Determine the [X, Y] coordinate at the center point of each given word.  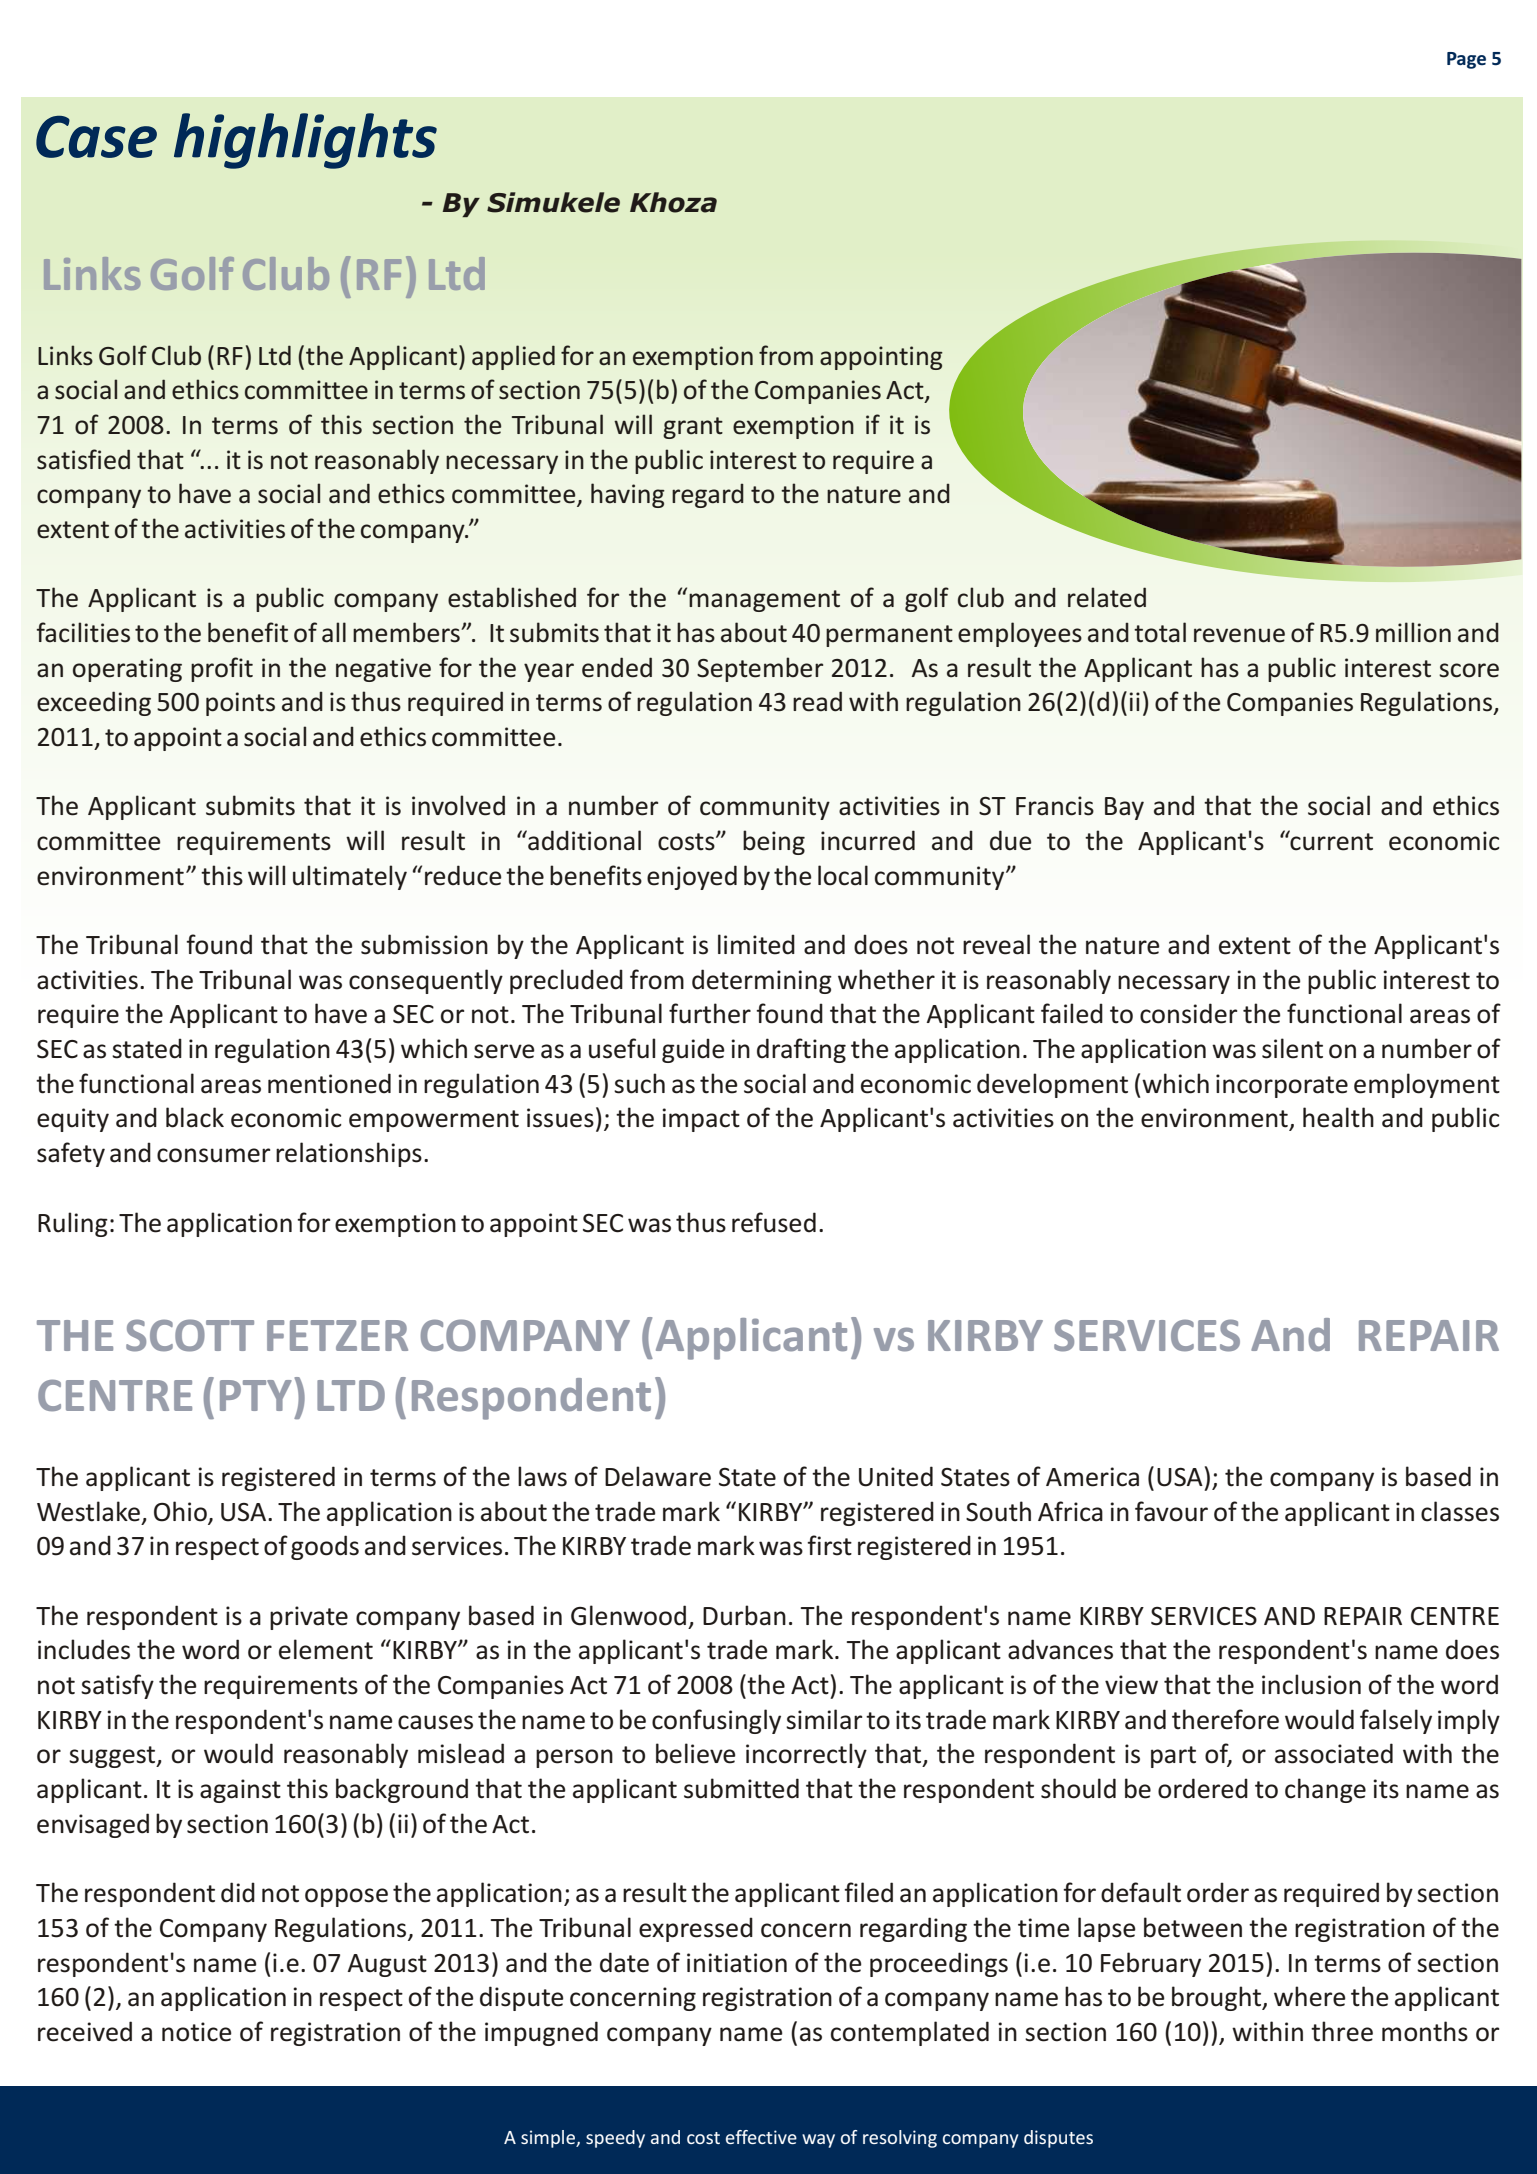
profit [222, 669]
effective [761, 2137]
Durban [744, 1615]
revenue [1239, 635]
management [764, 601]
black [195, 1117]
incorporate [1282, 1086]
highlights [305, 141]
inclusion [1311, 1684]
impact [701, 1120]
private [309, 1618]
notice [197, 2032]
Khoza [673, 202]
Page [1466, 60]
